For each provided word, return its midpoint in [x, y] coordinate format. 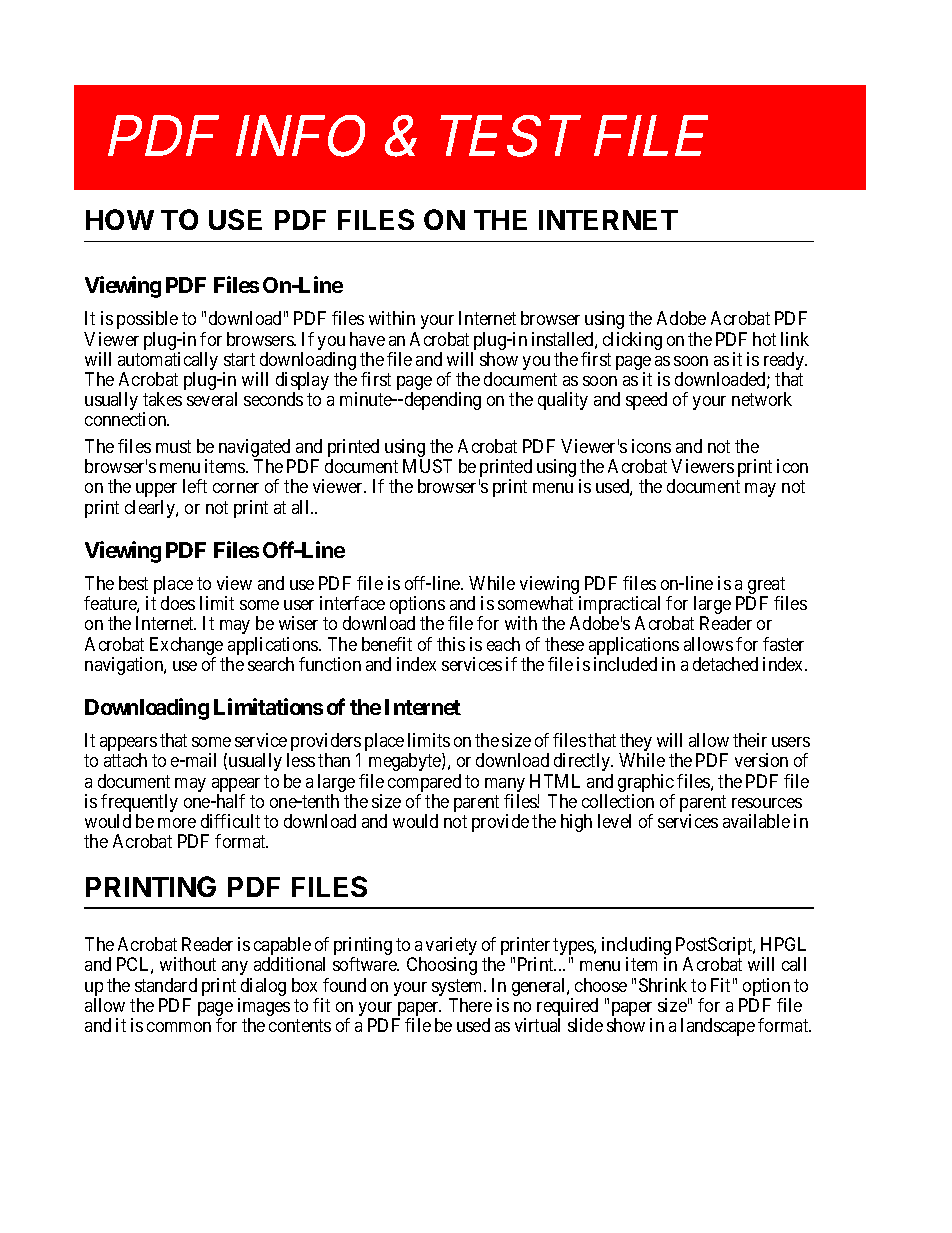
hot [764, 339]
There [470, 1005]
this [451, 644]
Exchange [186, 647]
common [179, 1027]
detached [725, 664]
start [239, 359]
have [367, 339]
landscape [718, 1027]
